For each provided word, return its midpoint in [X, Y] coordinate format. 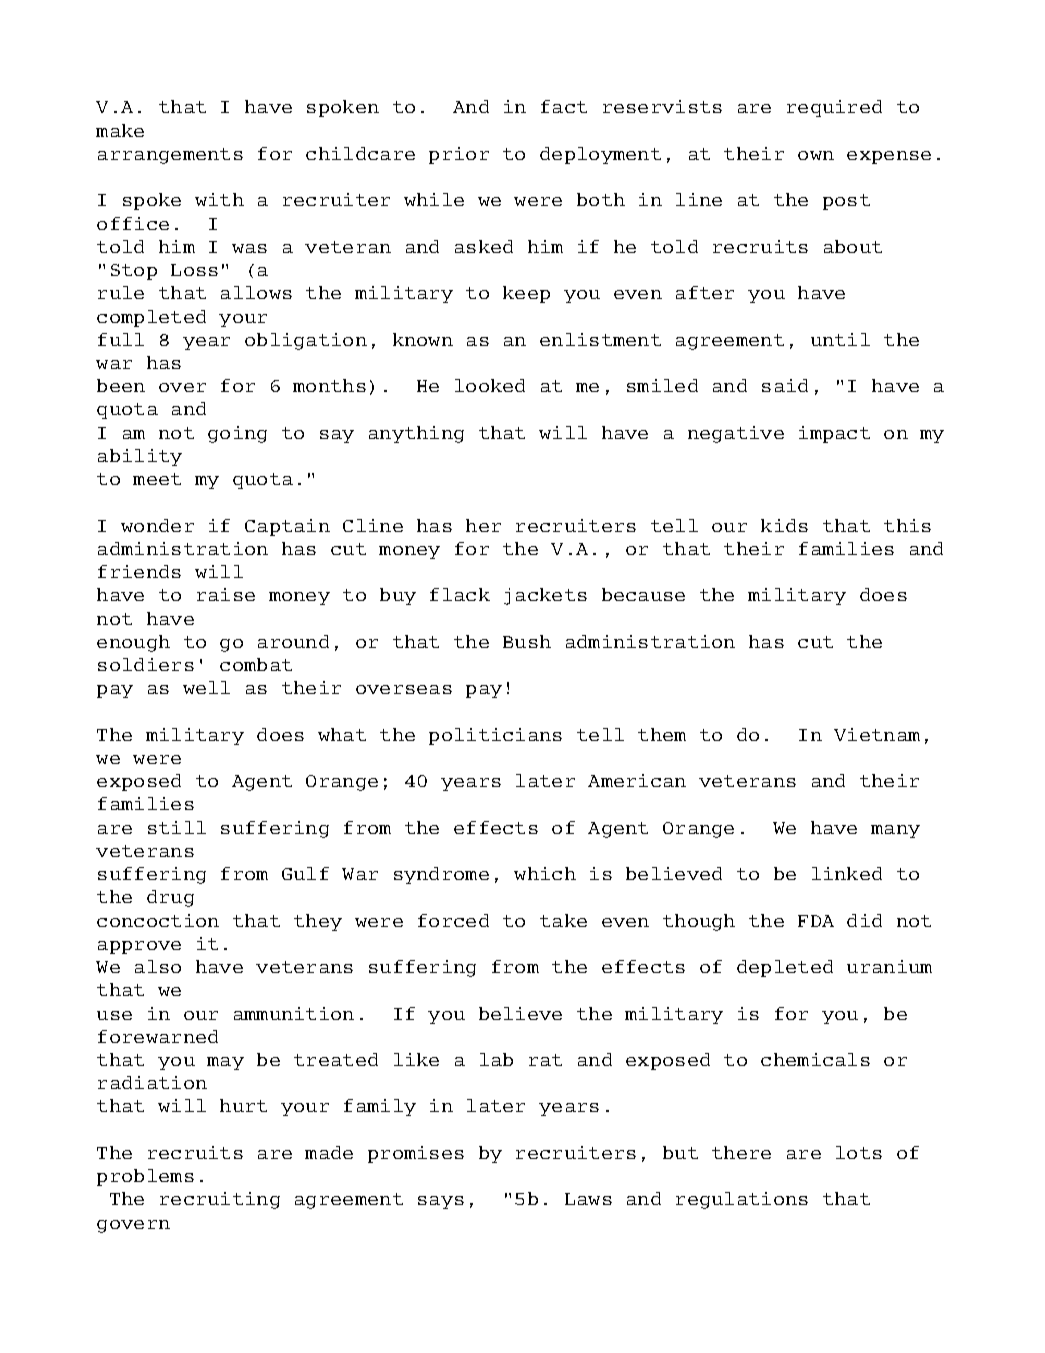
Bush [527, 641]
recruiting [220, 1200]
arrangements [170, 156]
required [834, 108]
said [785, 385]
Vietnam [877, 734]
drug [170, 898]
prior [459, 155]
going [237, 434]
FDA [816, 921]
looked [490, 385]
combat [256, 664]
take [563, 920]
